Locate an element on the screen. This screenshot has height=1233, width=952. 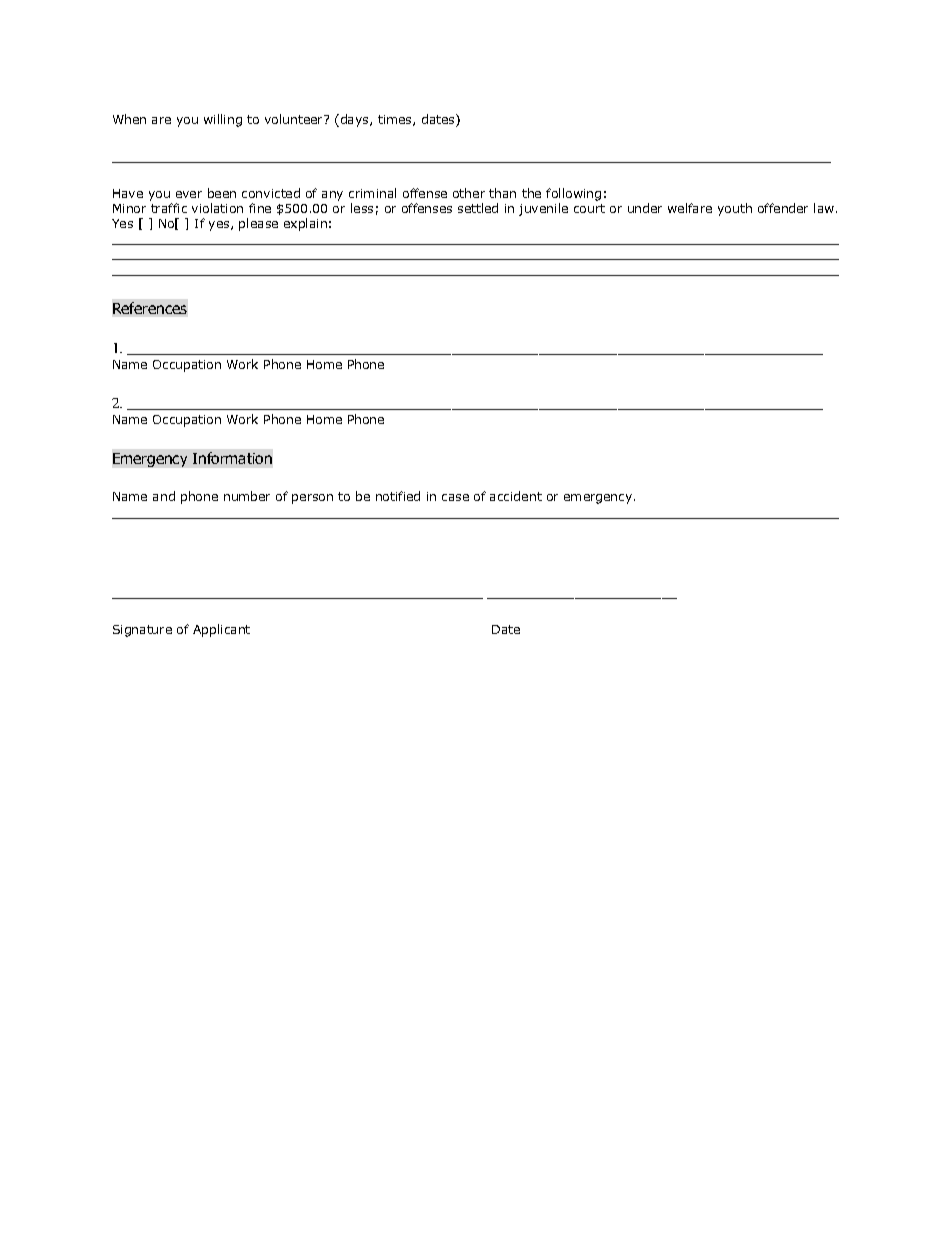
accident is located at coordinates (516, 496).
